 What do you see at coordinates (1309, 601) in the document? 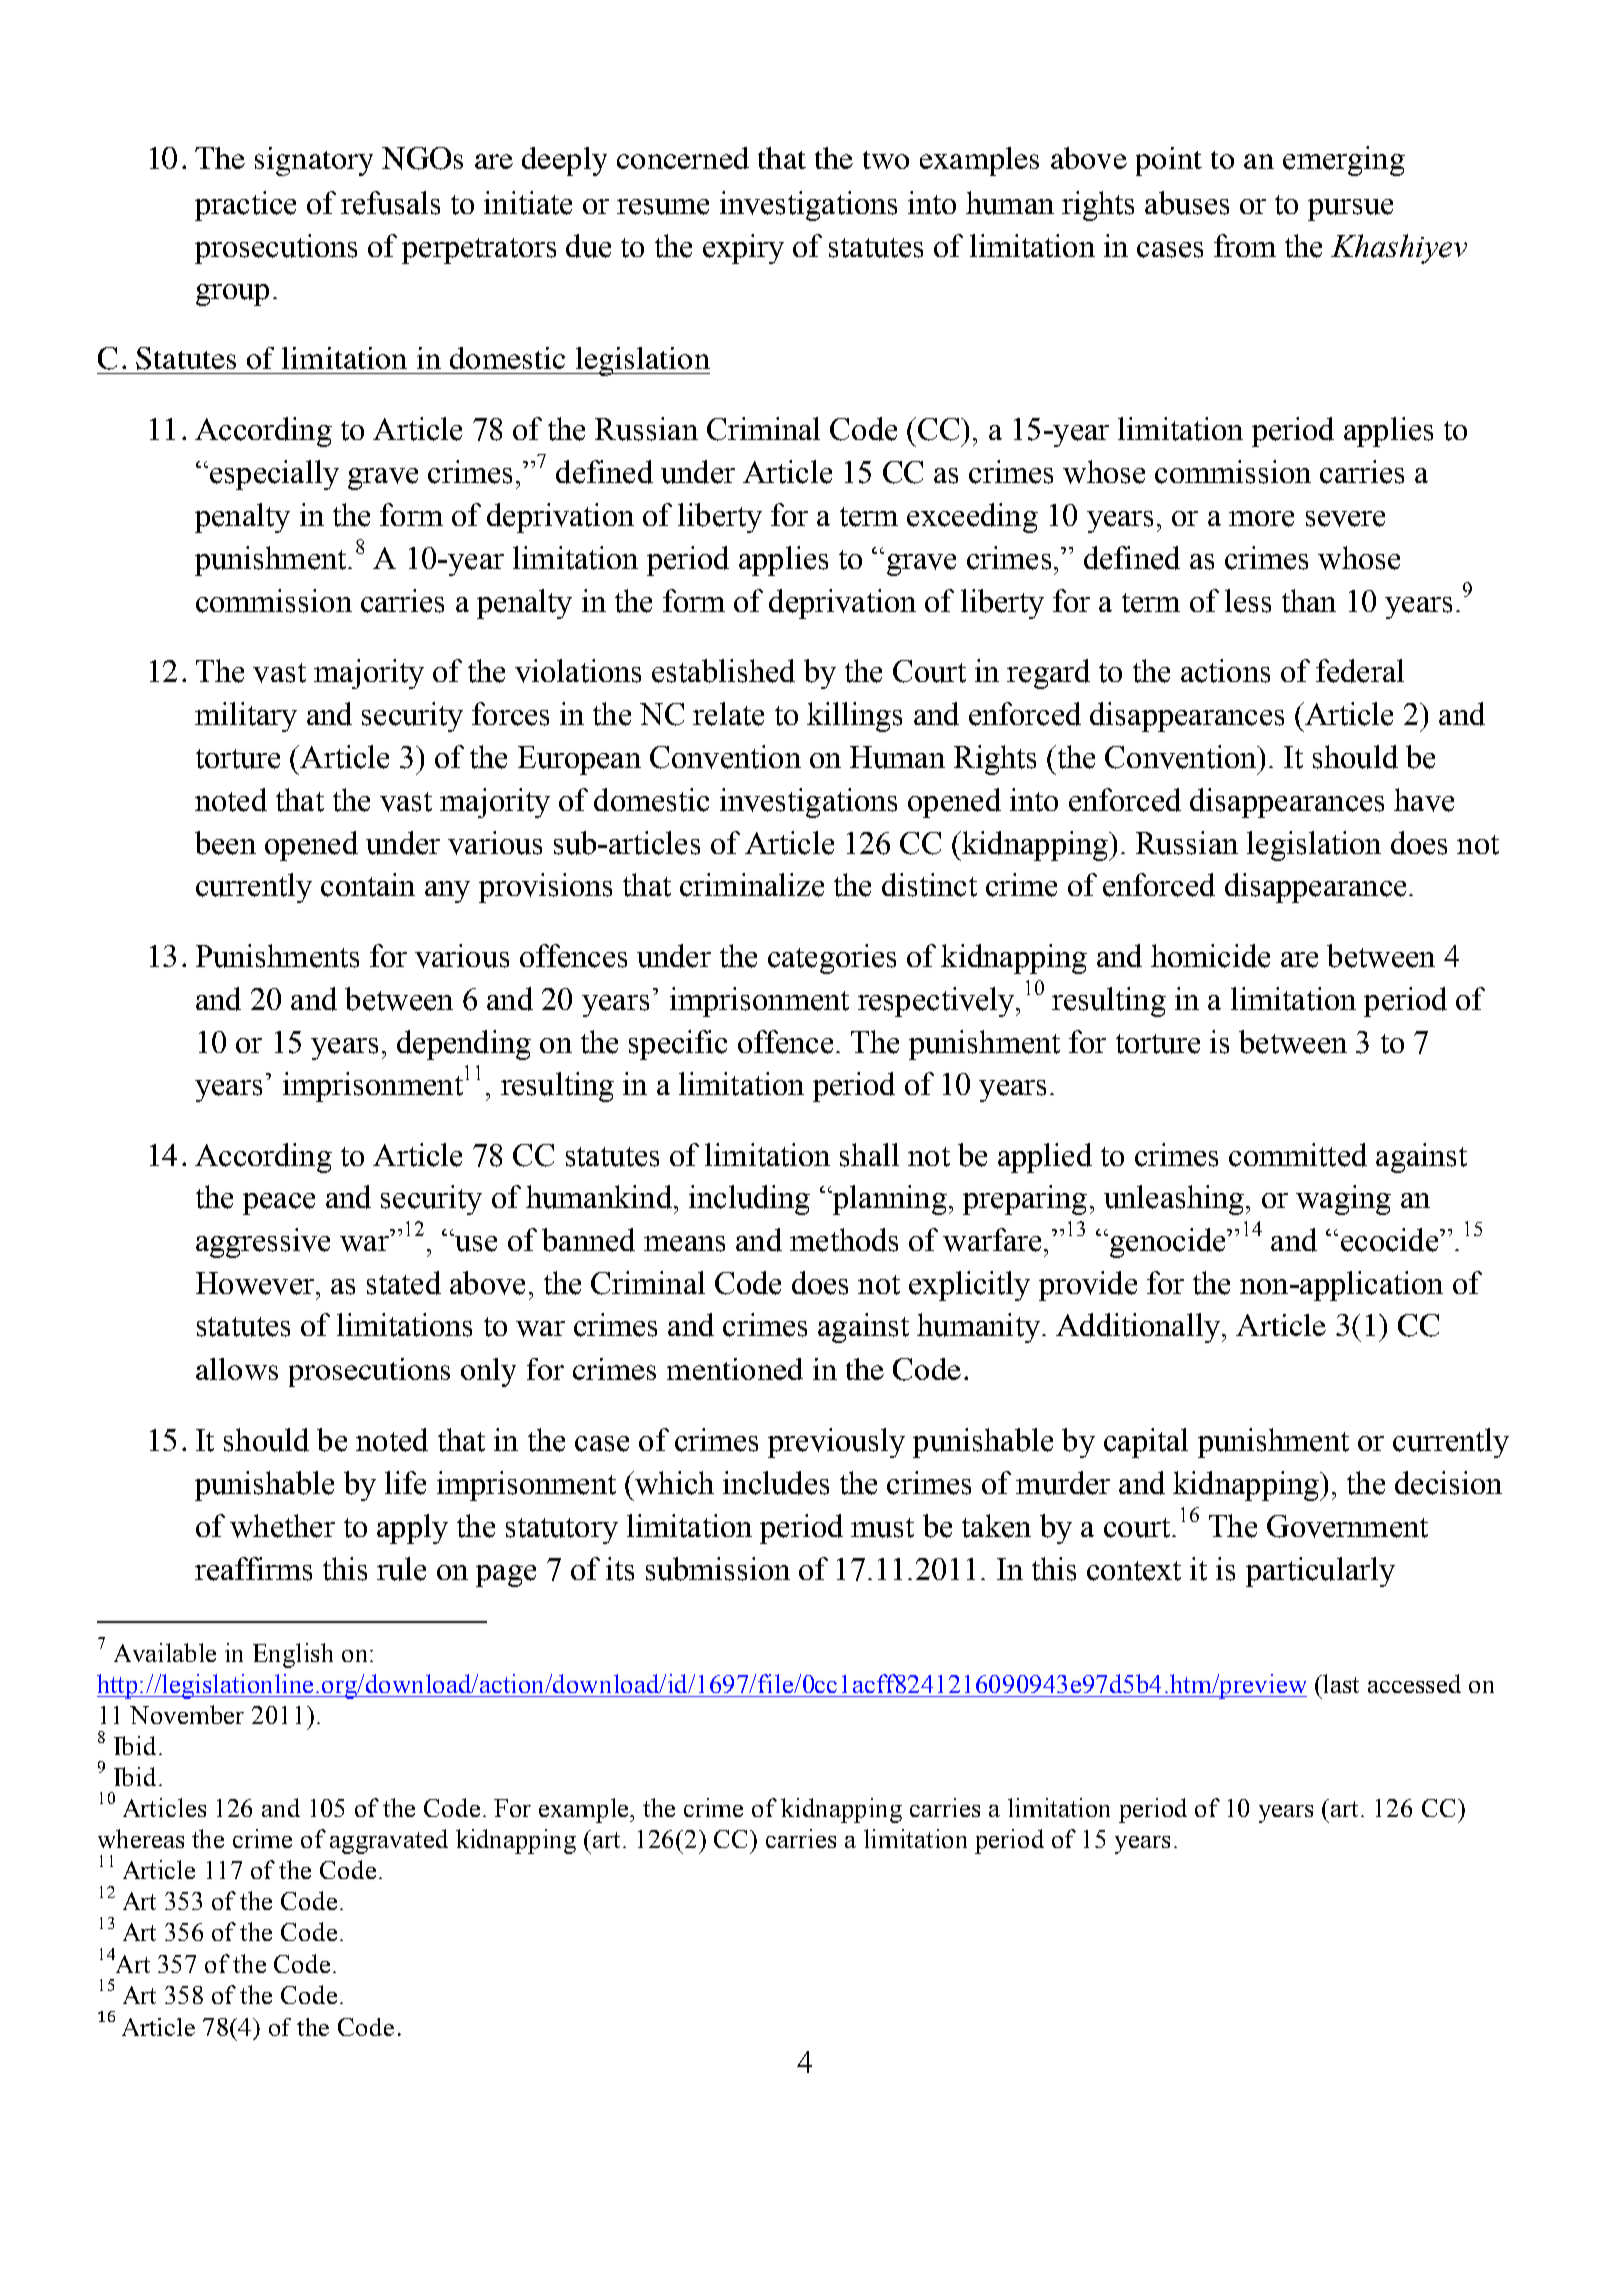
I see `than` at bounding box center [1309, 601].
